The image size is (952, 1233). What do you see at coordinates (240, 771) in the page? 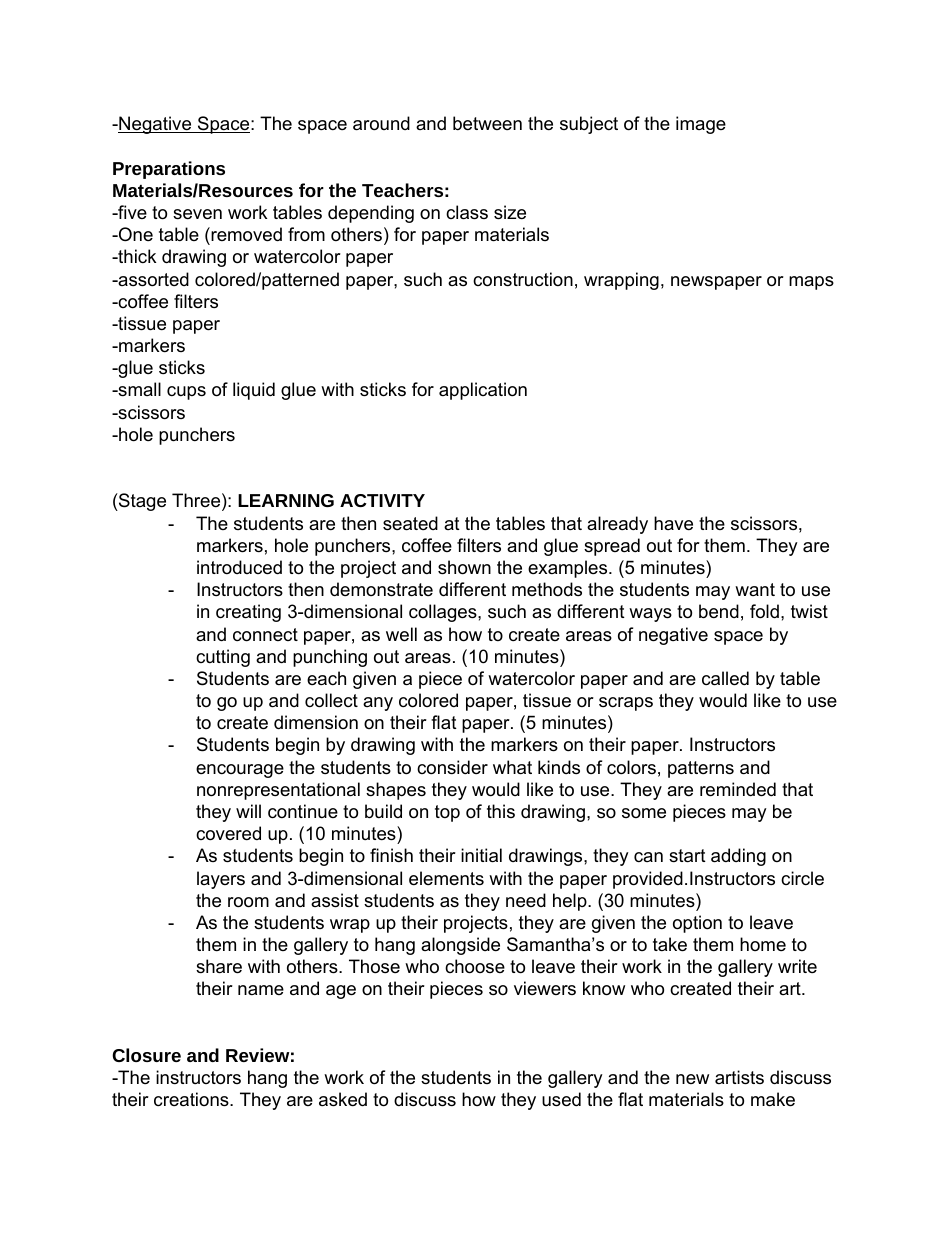
I see `encourage` at bounding box center [240, 771].
